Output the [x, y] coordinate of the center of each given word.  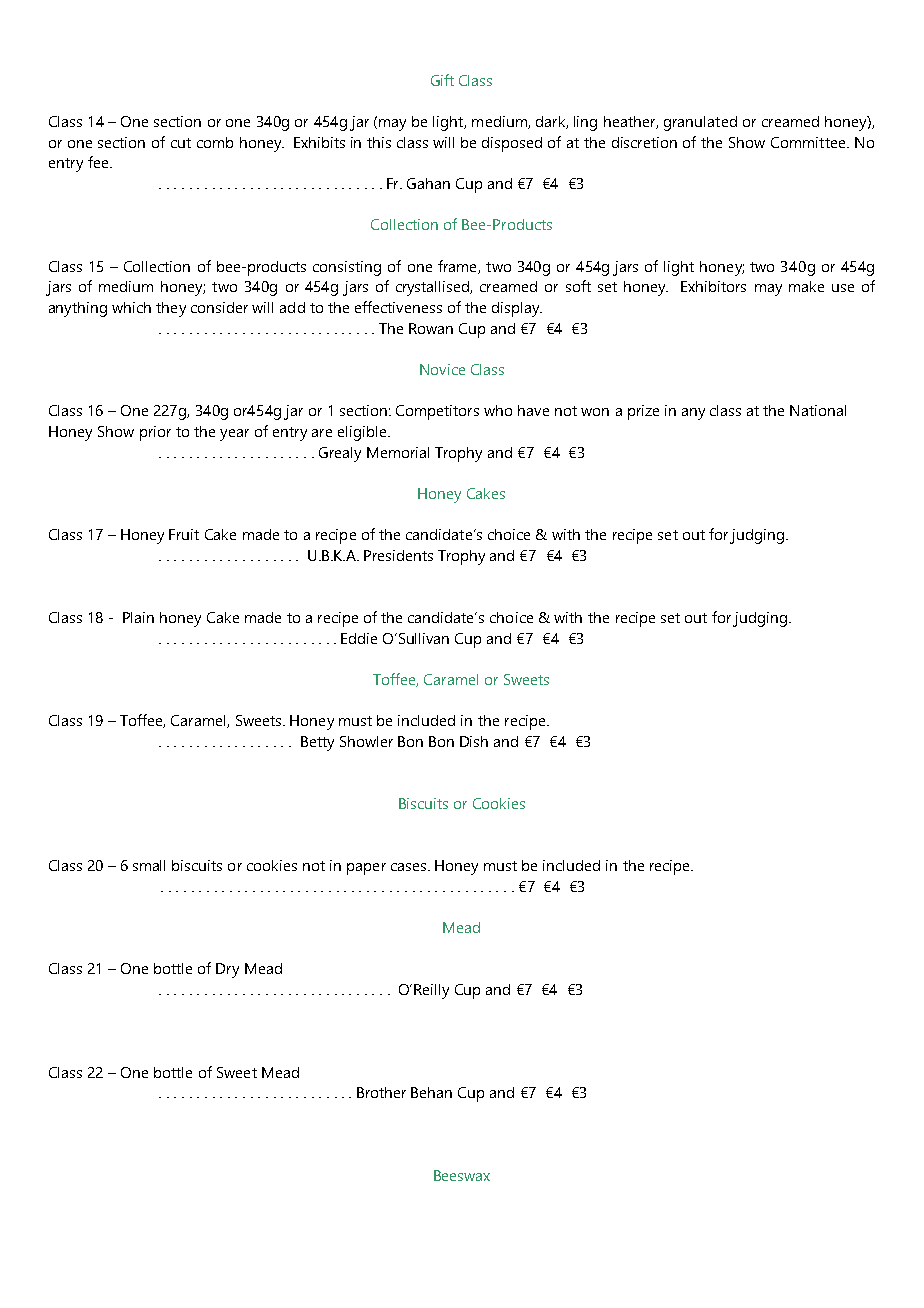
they [171, 309]
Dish [474, 741]
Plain [138, 617]
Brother [381, 1092]
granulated [700, 123]
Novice [442, 369]
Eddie [359, 638]
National [818, 410]
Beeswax [462, 1175]
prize [643, 412]
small [149, 865]
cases [408, 867]
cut [181, 143]
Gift [442, 80]
